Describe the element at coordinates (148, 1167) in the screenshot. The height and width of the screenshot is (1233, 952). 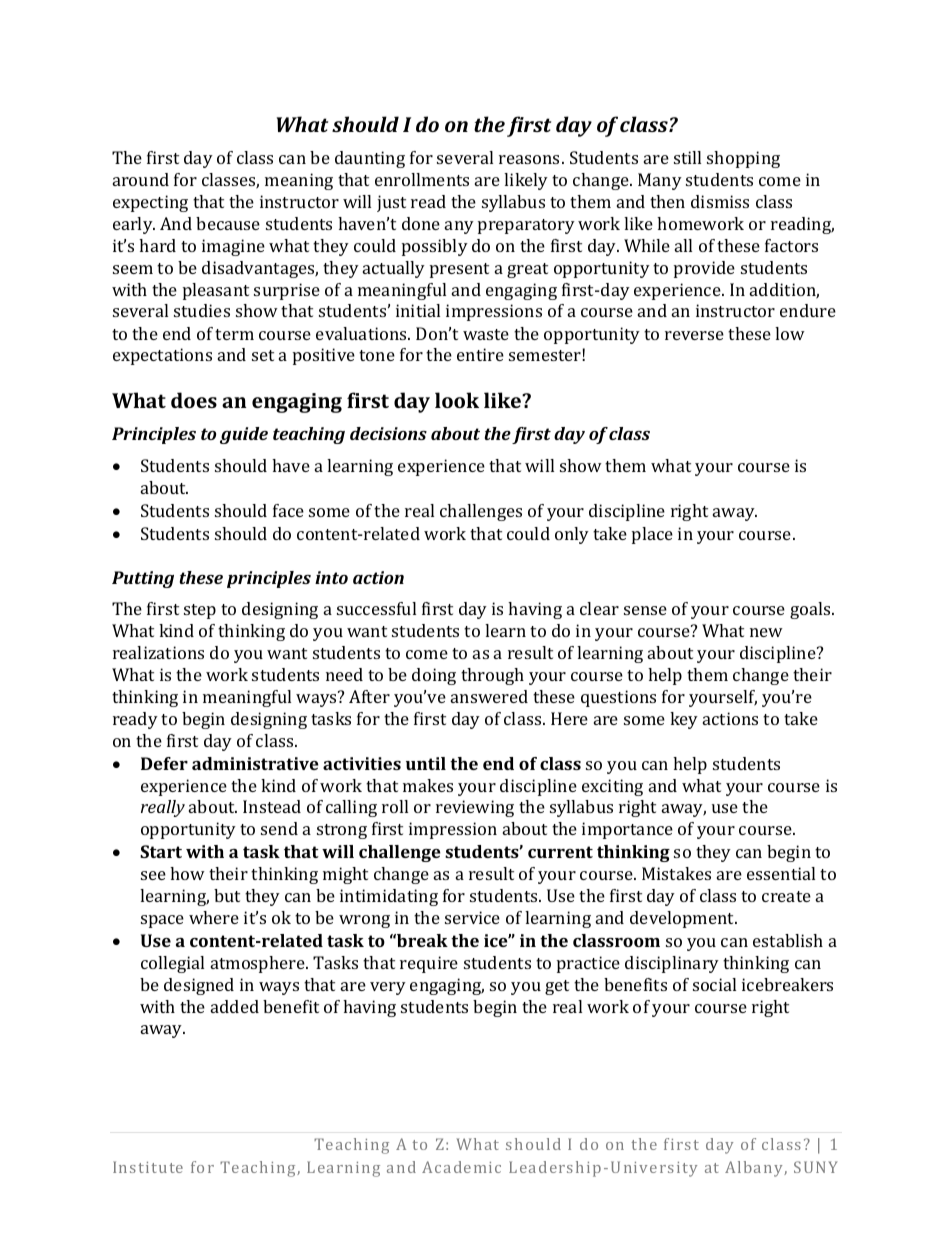
I see `Institute` at that location.
